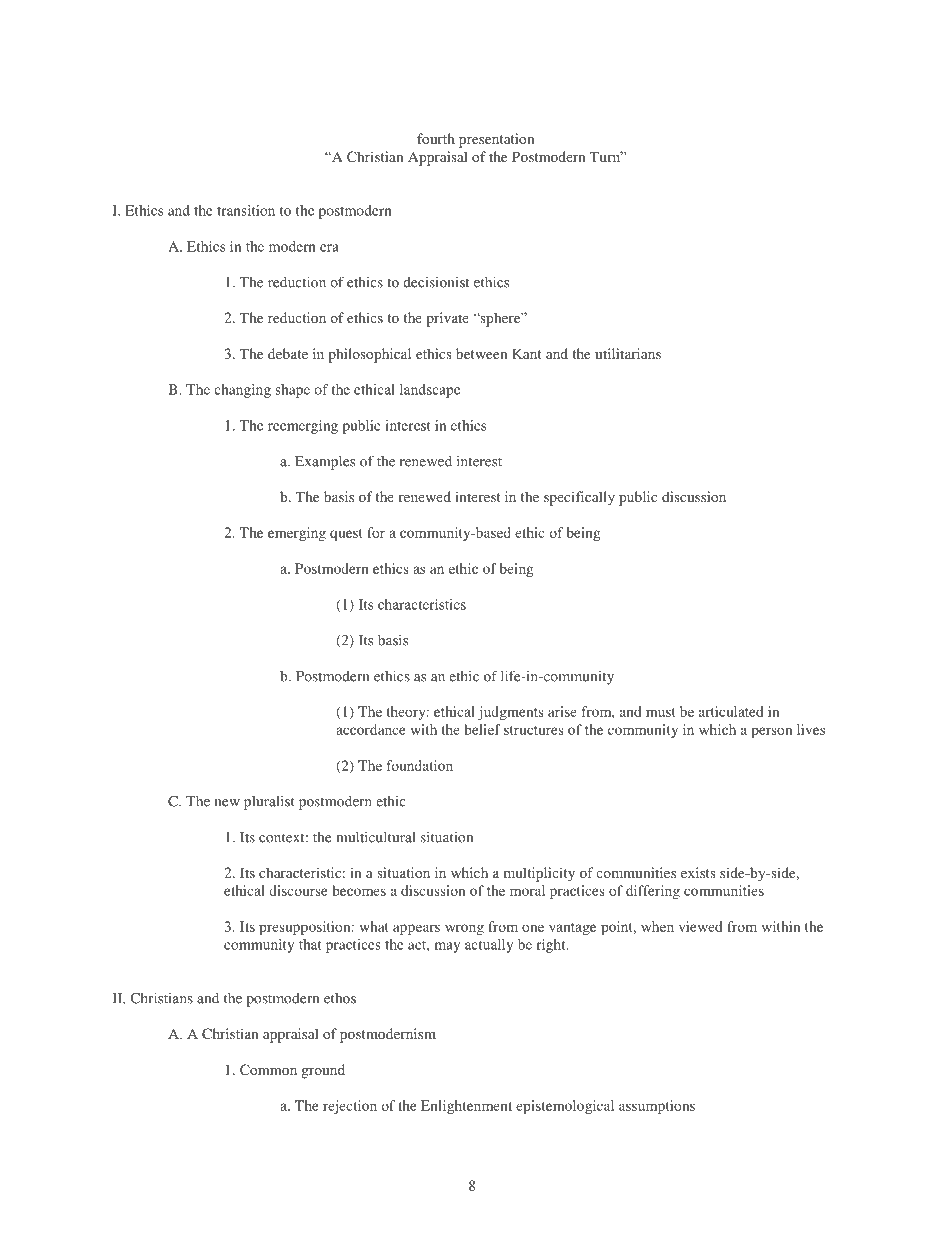  Describe the element at coordinates (246, 210) in the page. I see `transition` at that location.
